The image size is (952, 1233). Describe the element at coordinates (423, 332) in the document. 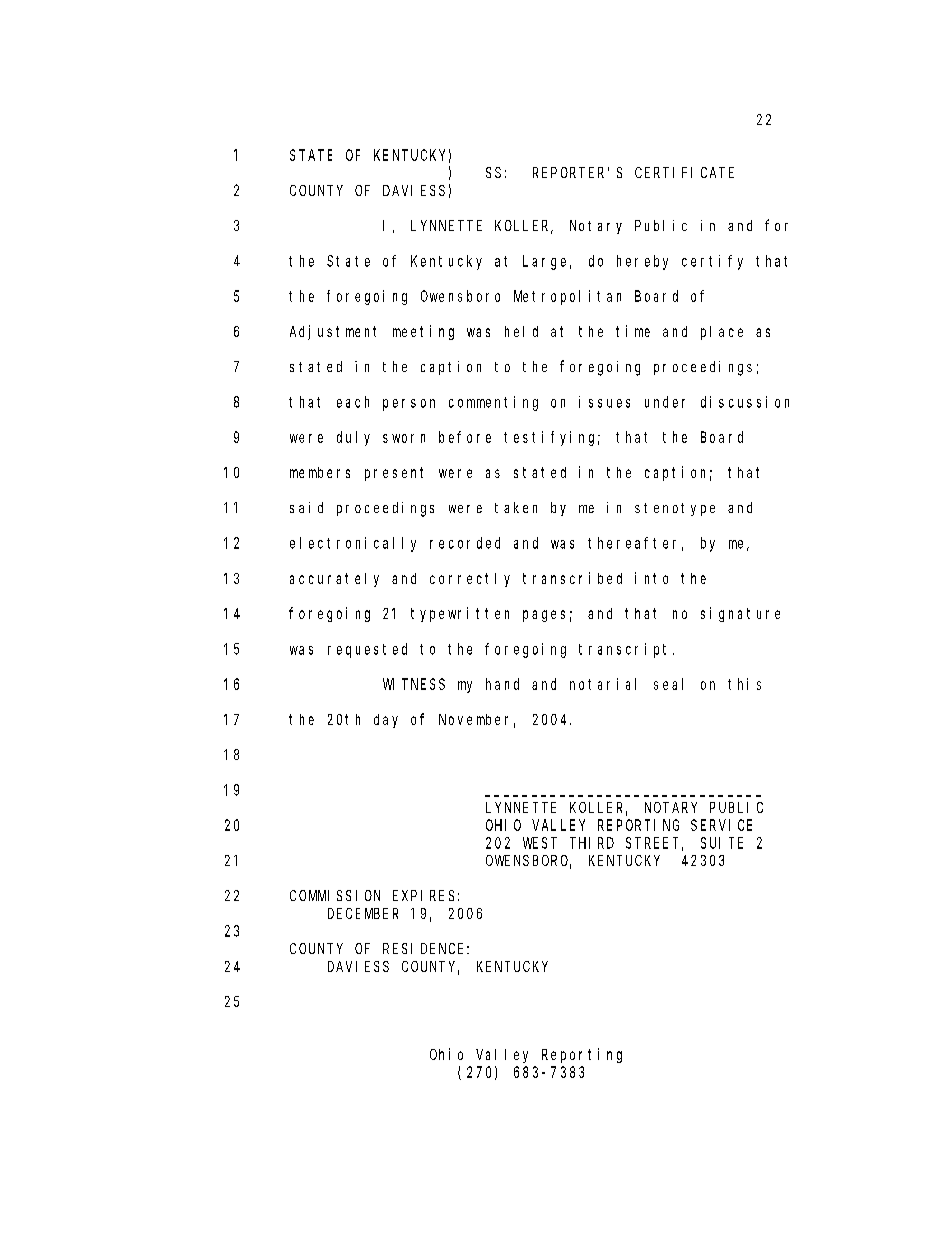

I see `meeting` at that location.
